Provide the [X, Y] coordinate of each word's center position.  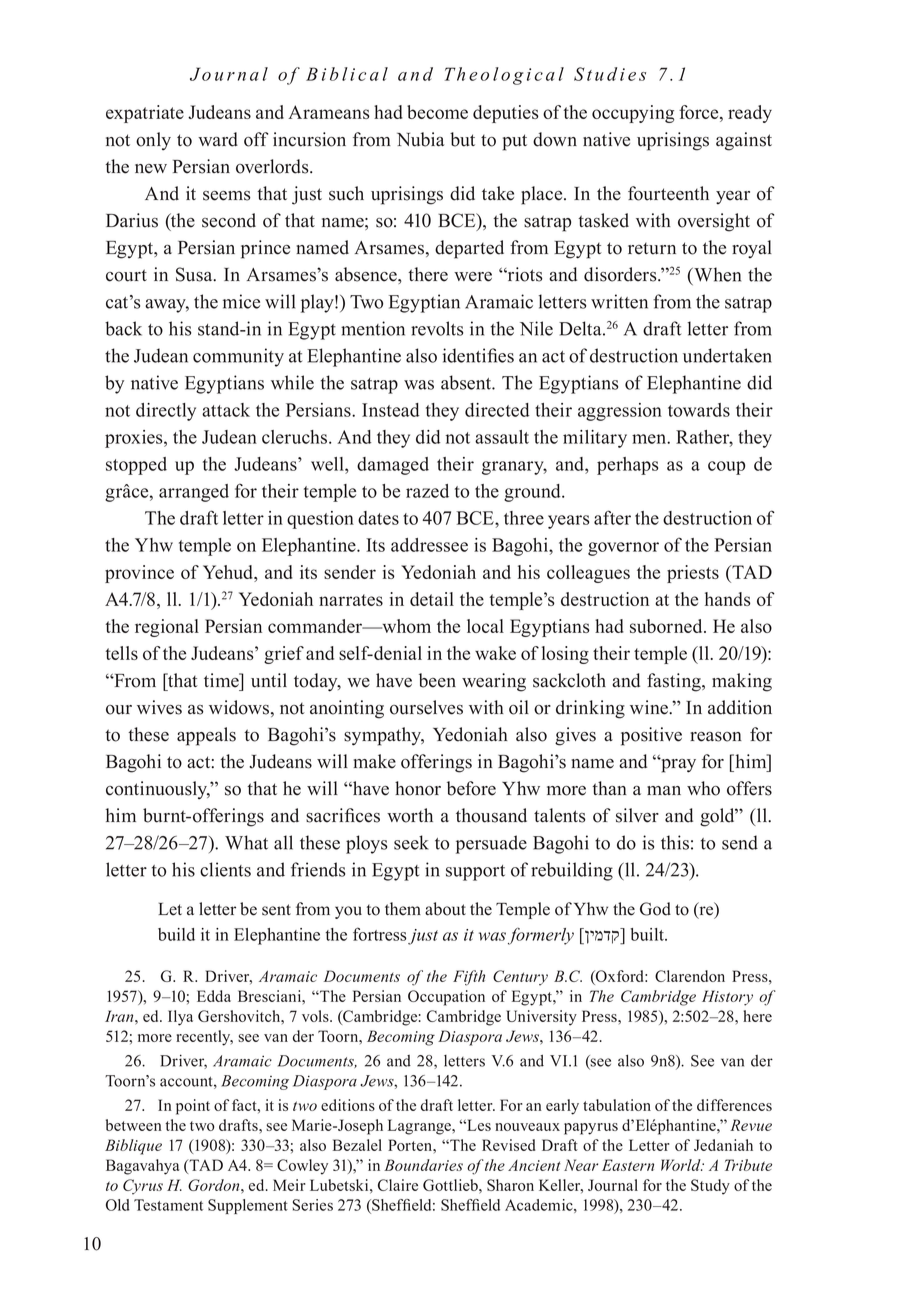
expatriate [145, 114]
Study [710, 1187]
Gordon [215, 1185]
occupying [633, 114]
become [437, 112]
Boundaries [423, 1165]
